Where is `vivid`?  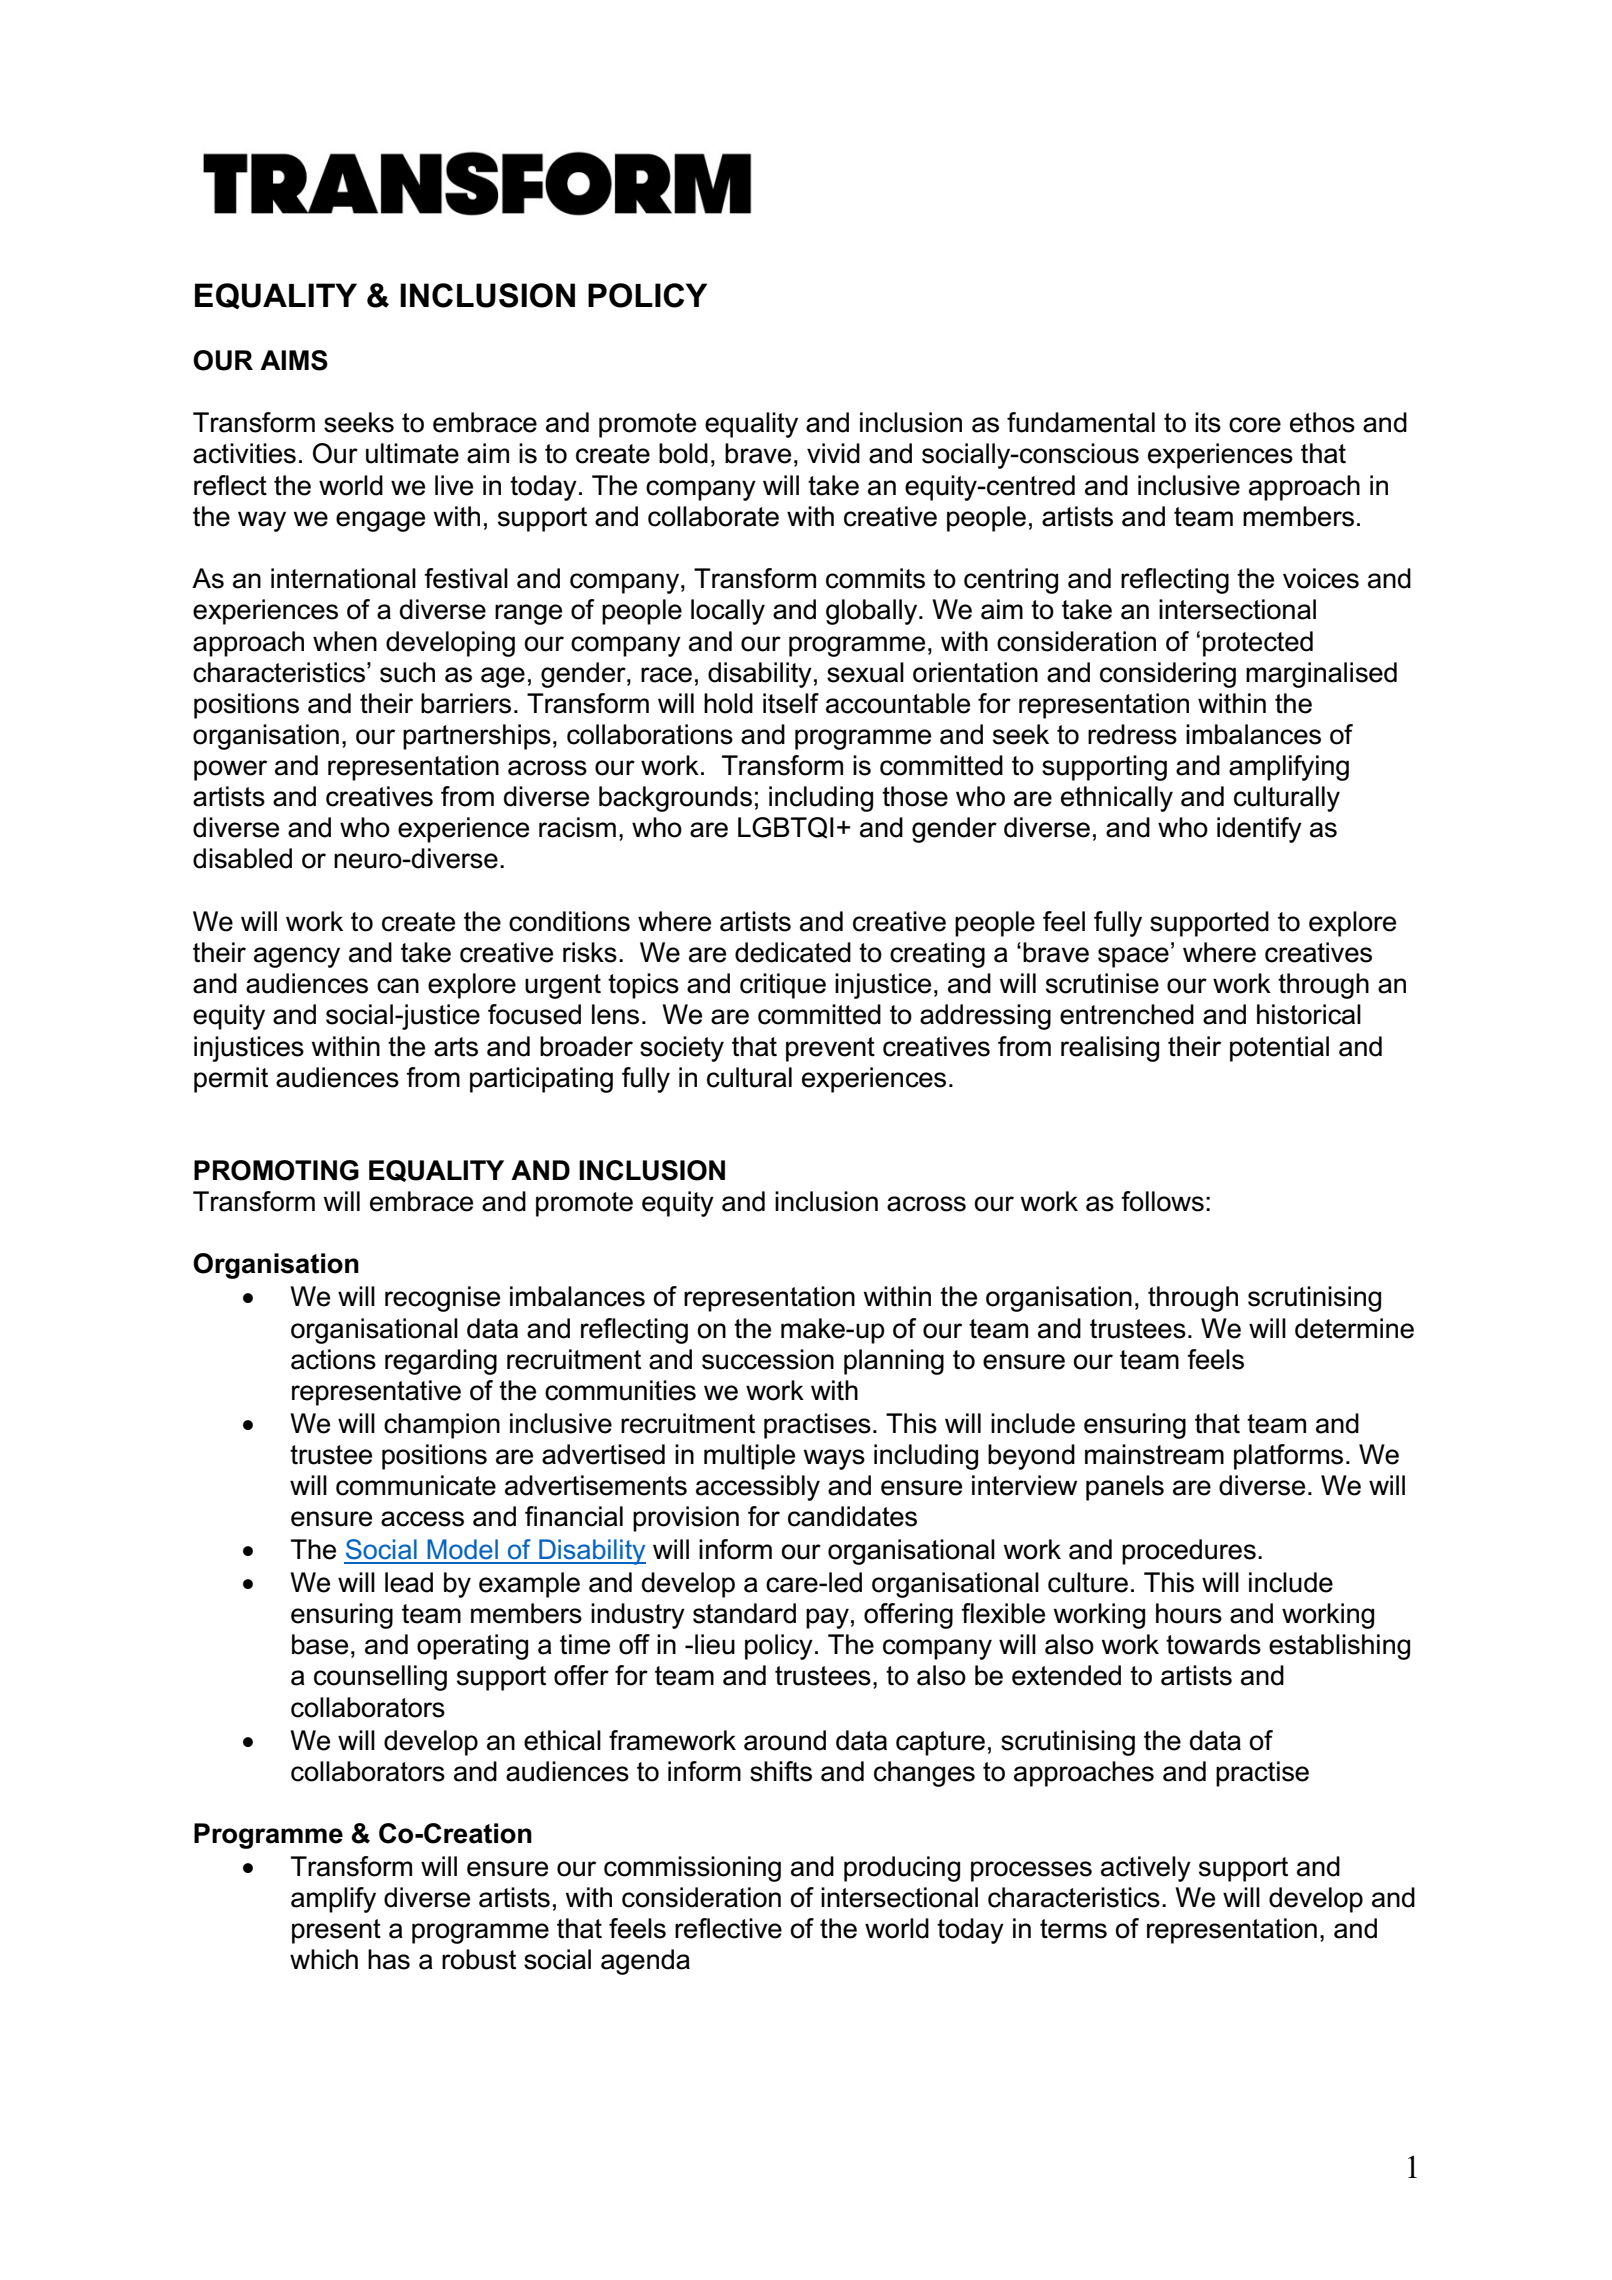 vivid is located at coordinates (833, 453).
